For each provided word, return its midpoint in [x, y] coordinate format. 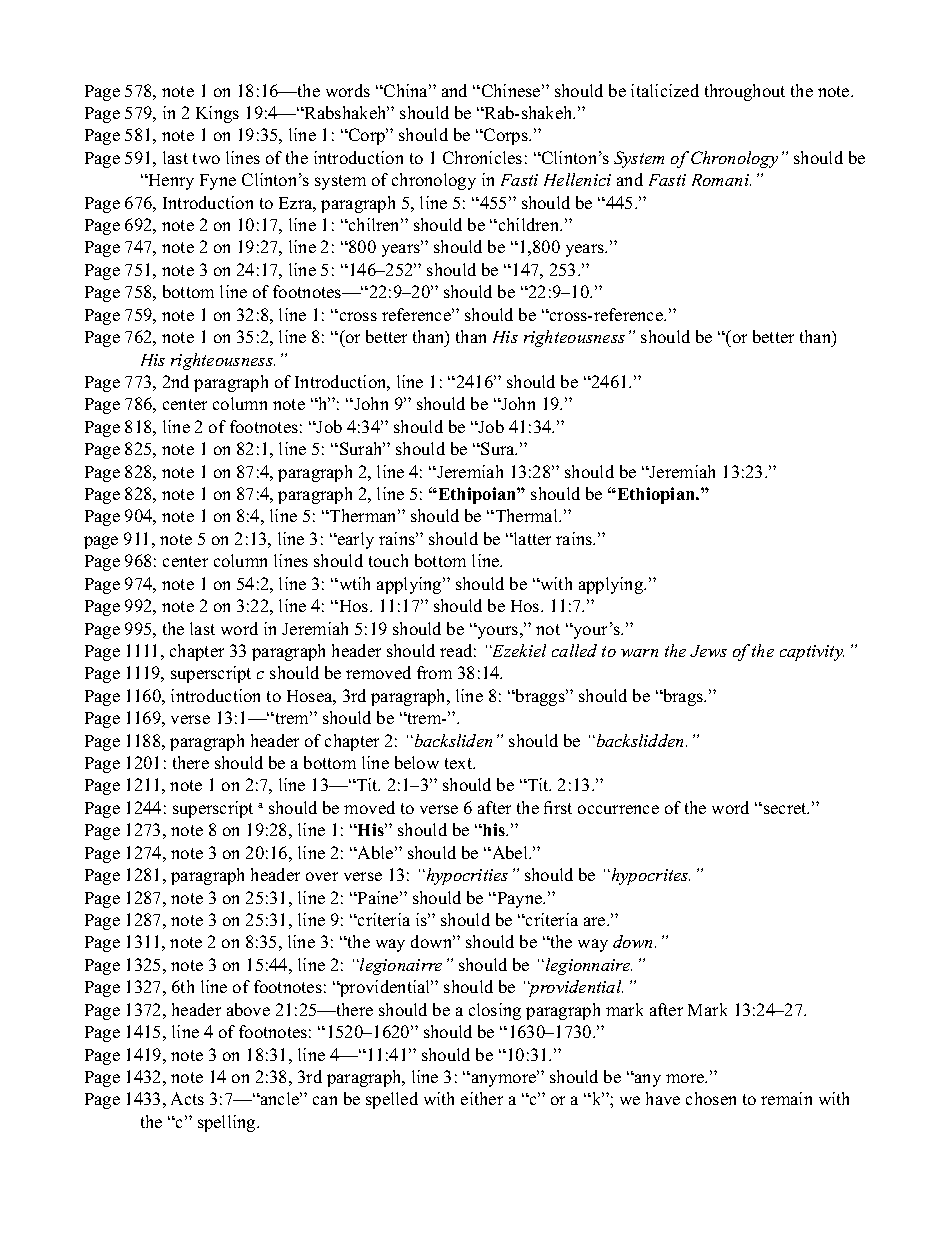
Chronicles [482, 157]
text [460, 763]
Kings [217, 114]
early [355, 540]
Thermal [526, 515]
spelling [228, 1123]
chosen [711, 1098]
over [322, 876]
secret [786, 808]
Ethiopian [656, 495]
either [482, 1098]
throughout [745, 92]
